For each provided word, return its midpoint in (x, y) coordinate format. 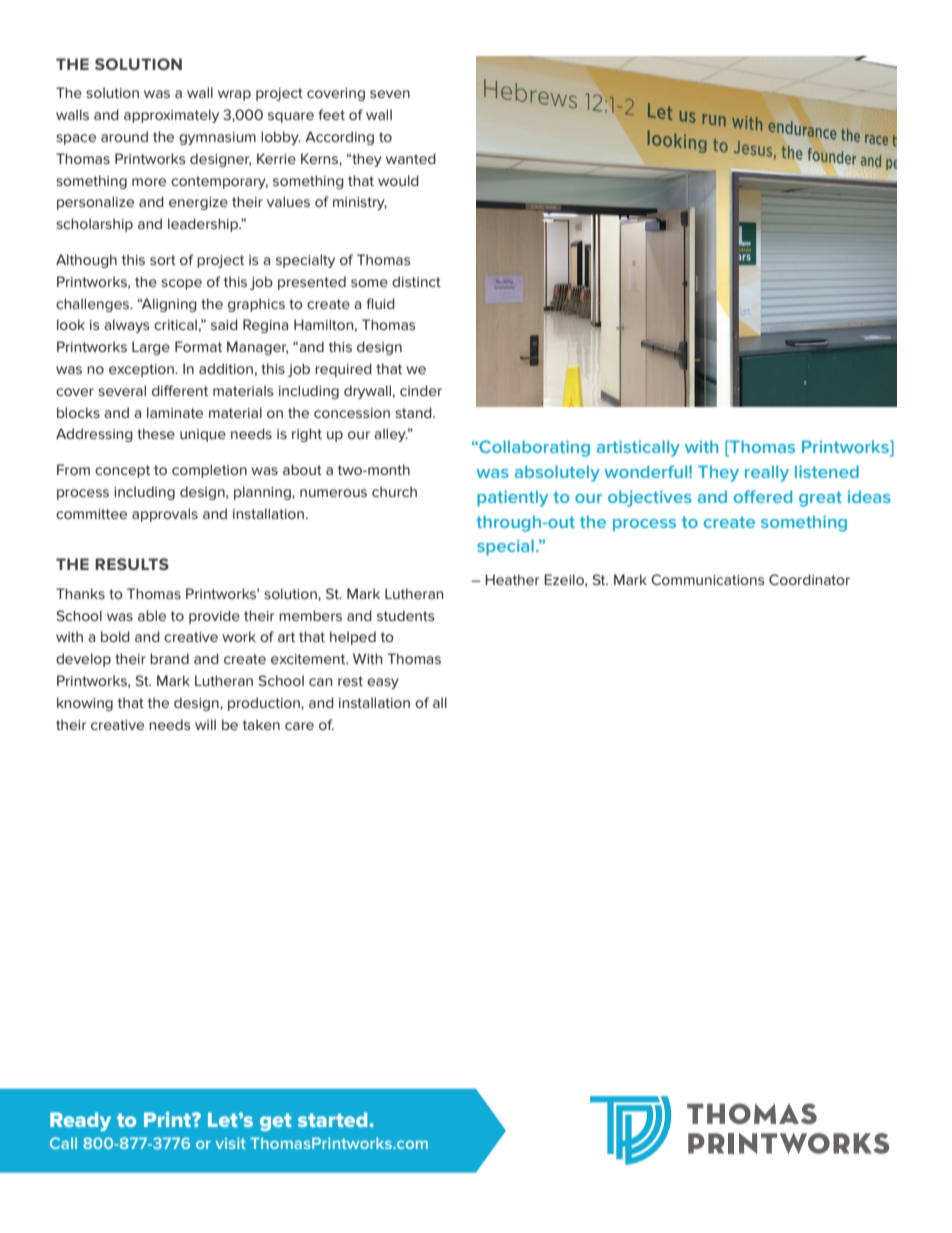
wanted (411, 158)
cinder (421, 390)
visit (230, 1143)
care (299, 726)
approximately (171, 116)
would (398, 180)
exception (142, 370)
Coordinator (809, 579)
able (152, 615)
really (767, 473)
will (205, 724)
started (334, 1119)
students (406, 615)
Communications (708, 579)
